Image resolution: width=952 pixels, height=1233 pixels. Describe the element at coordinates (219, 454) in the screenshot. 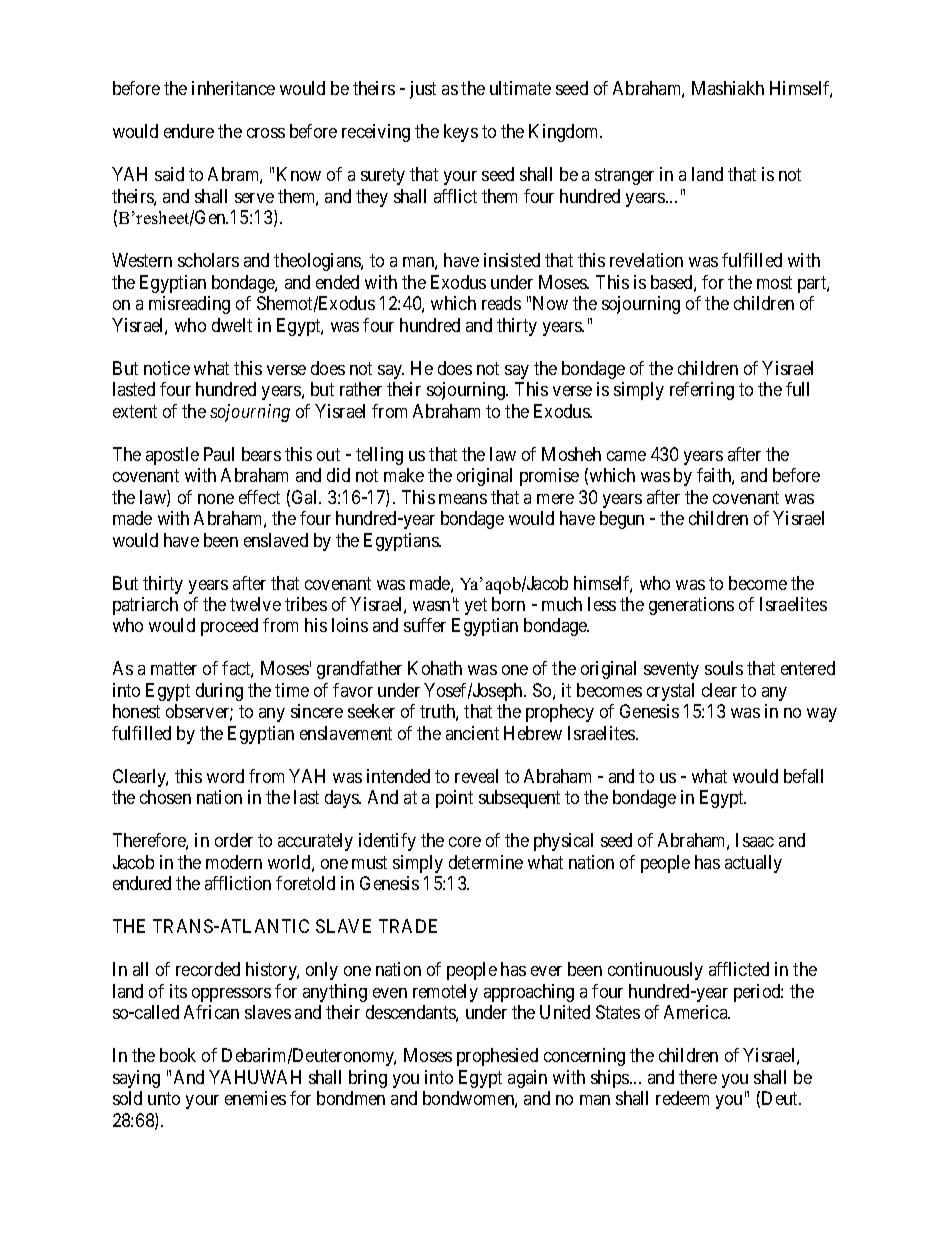

I see `Paul` at that location.
